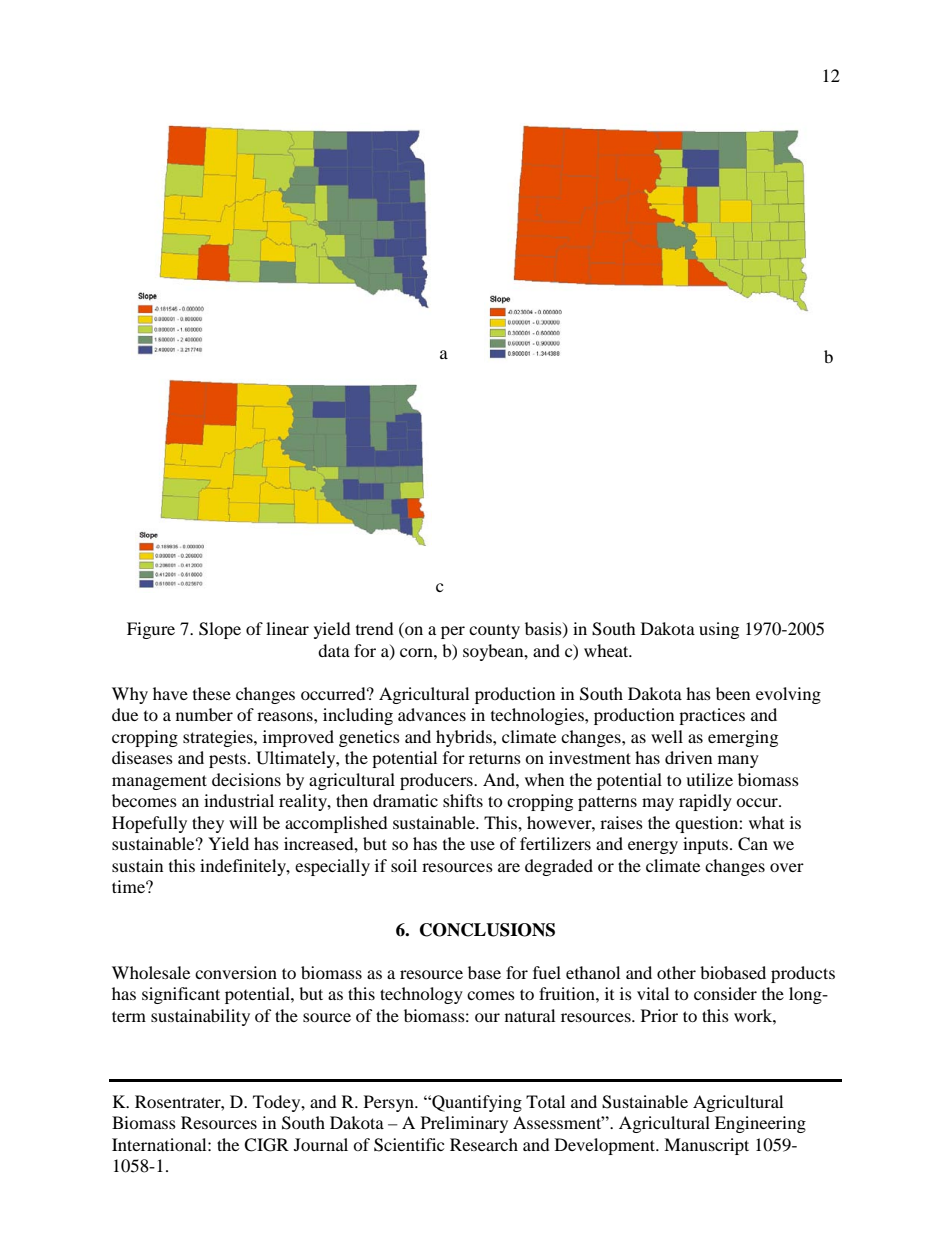 Image resolution: width=952 pixels, height=1233 pixels. What do you see at coordinates (738, 761) in the page?
I see `many` at bounding box center [738, 761].
